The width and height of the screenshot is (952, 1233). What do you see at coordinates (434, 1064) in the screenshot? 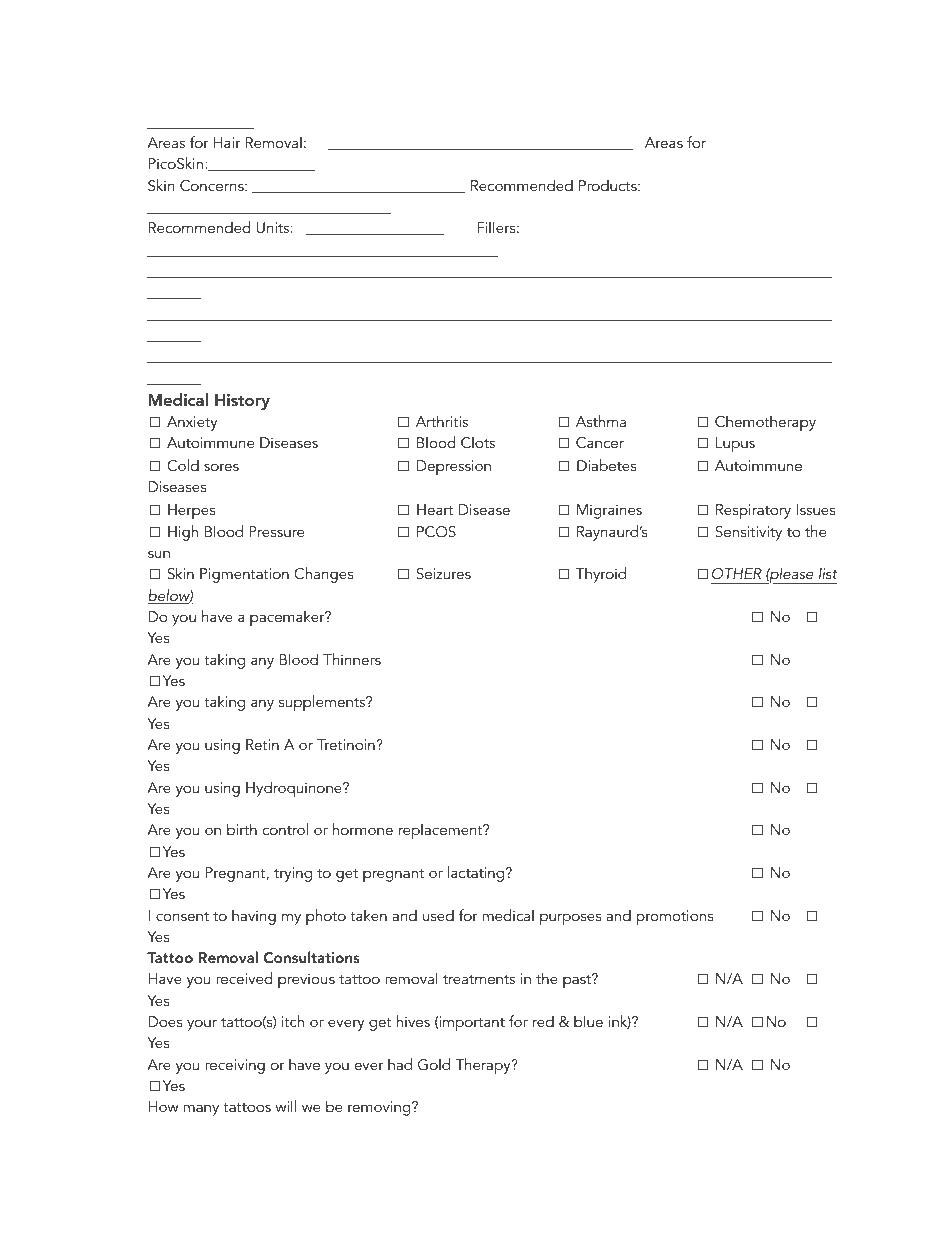
I see `Gold` at bounding box center [434, 1064].
